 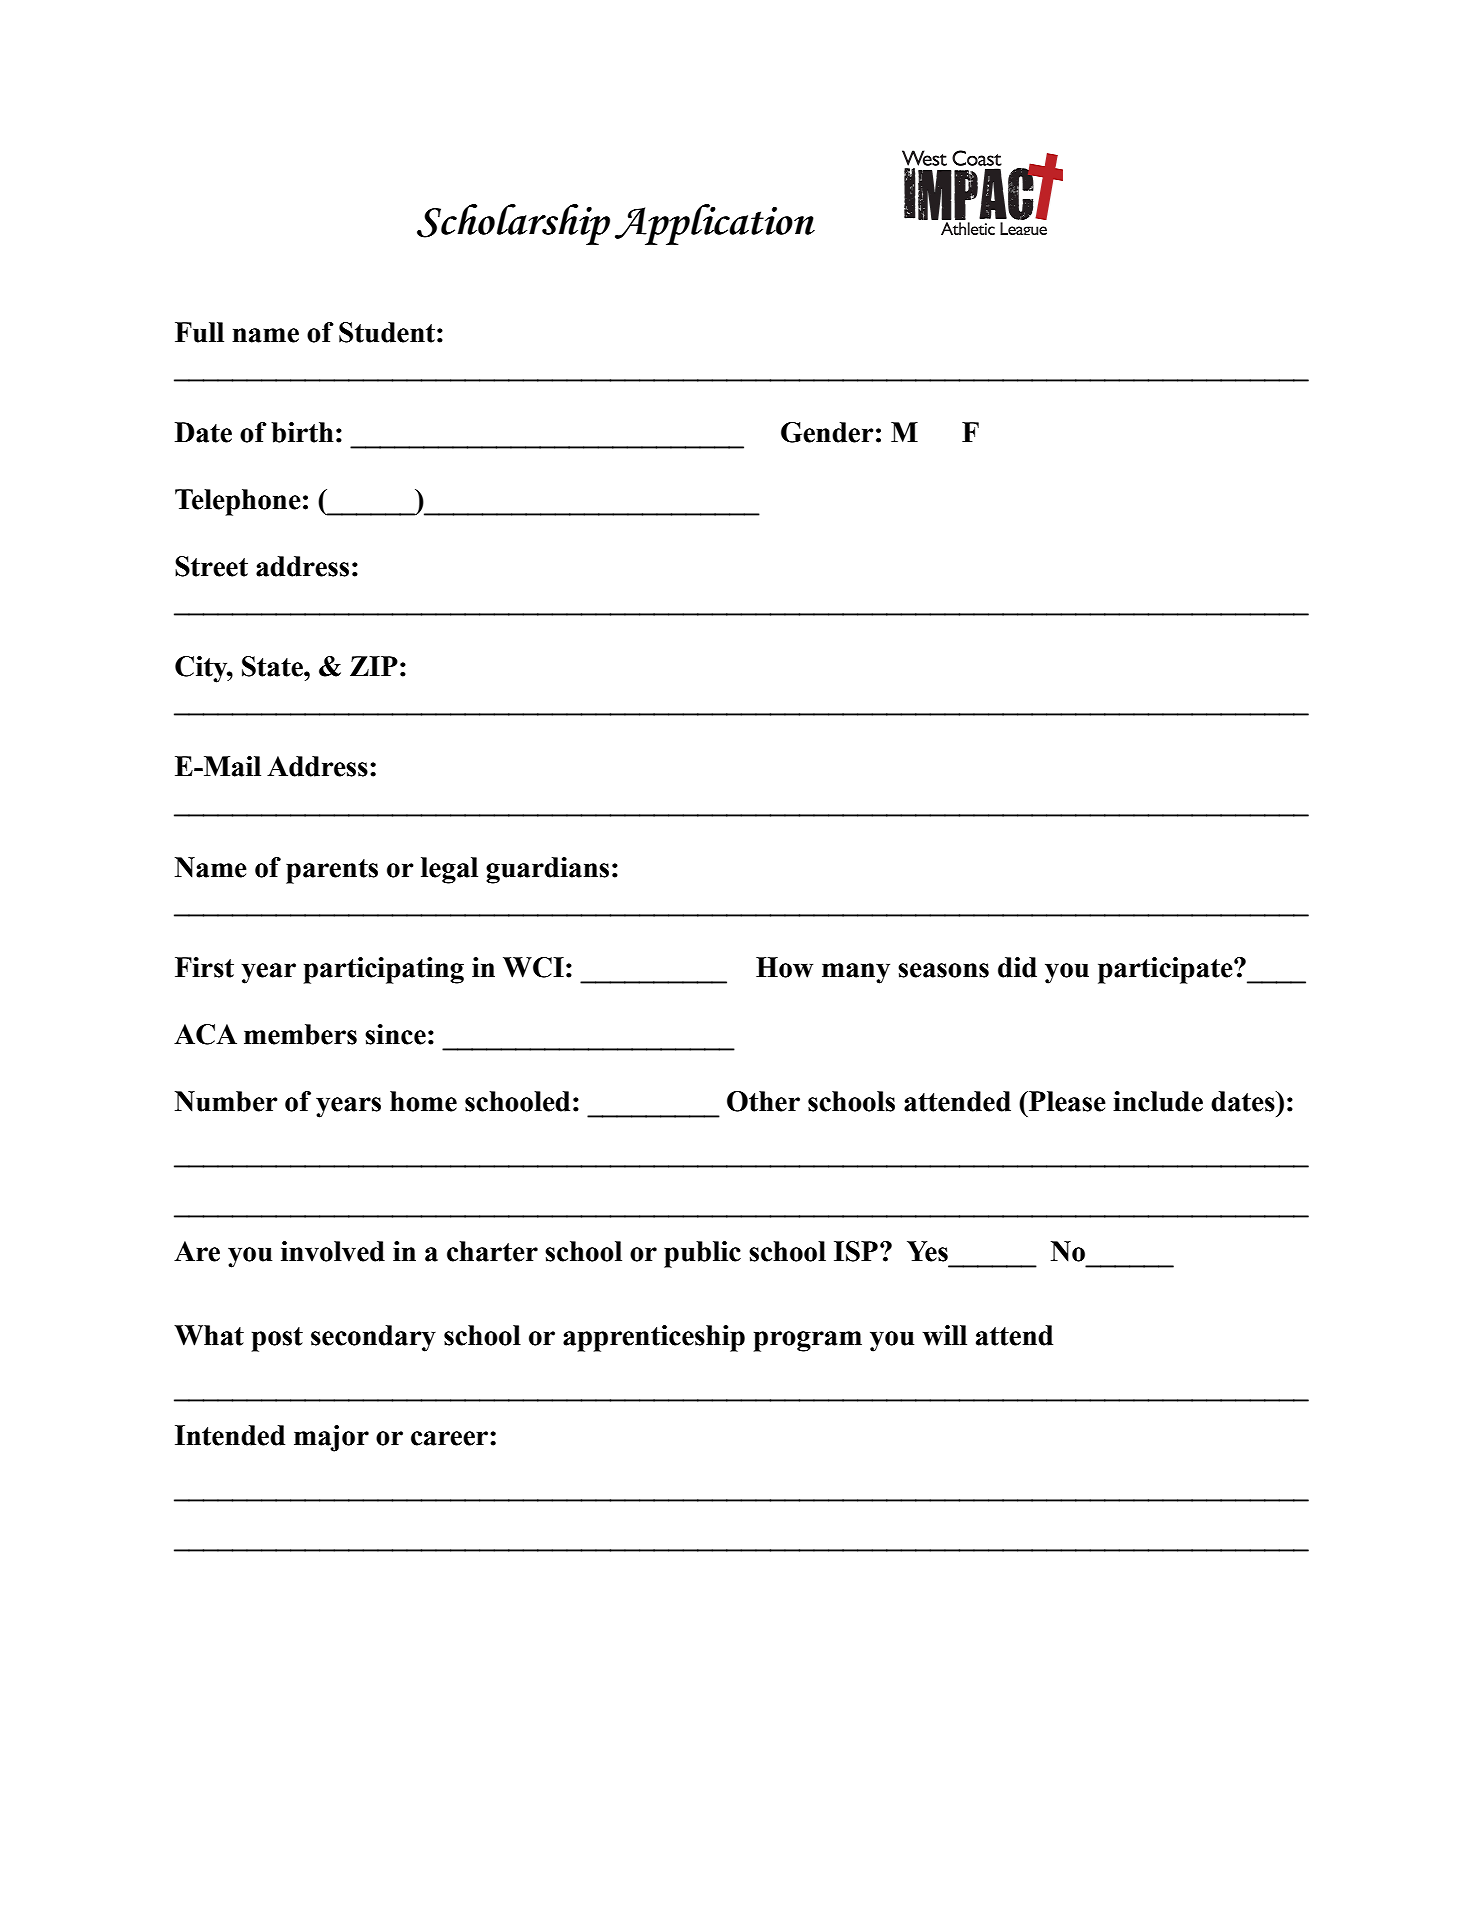 I want to click on Student, so click(x=387, y=332).
